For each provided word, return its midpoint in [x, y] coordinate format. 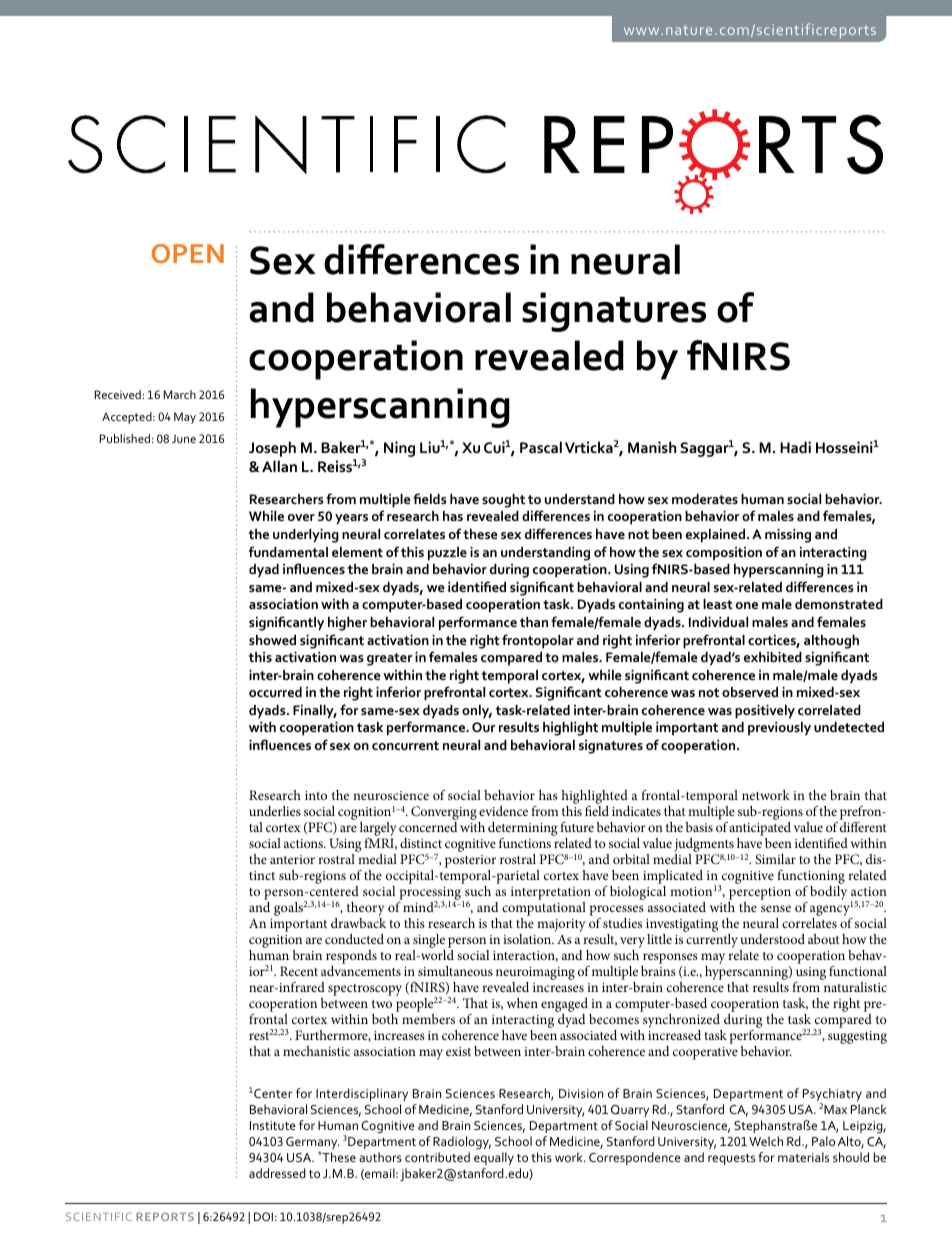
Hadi [795, 447]
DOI [263, 1216]
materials [803, 1157]
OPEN [188, 253]
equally [494, 1158]
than [534, 622]
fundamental [288, 551]
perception [759, 895]
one [747, 605]
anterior [292, 859]
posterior [470, 863]
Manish [652, 447]
